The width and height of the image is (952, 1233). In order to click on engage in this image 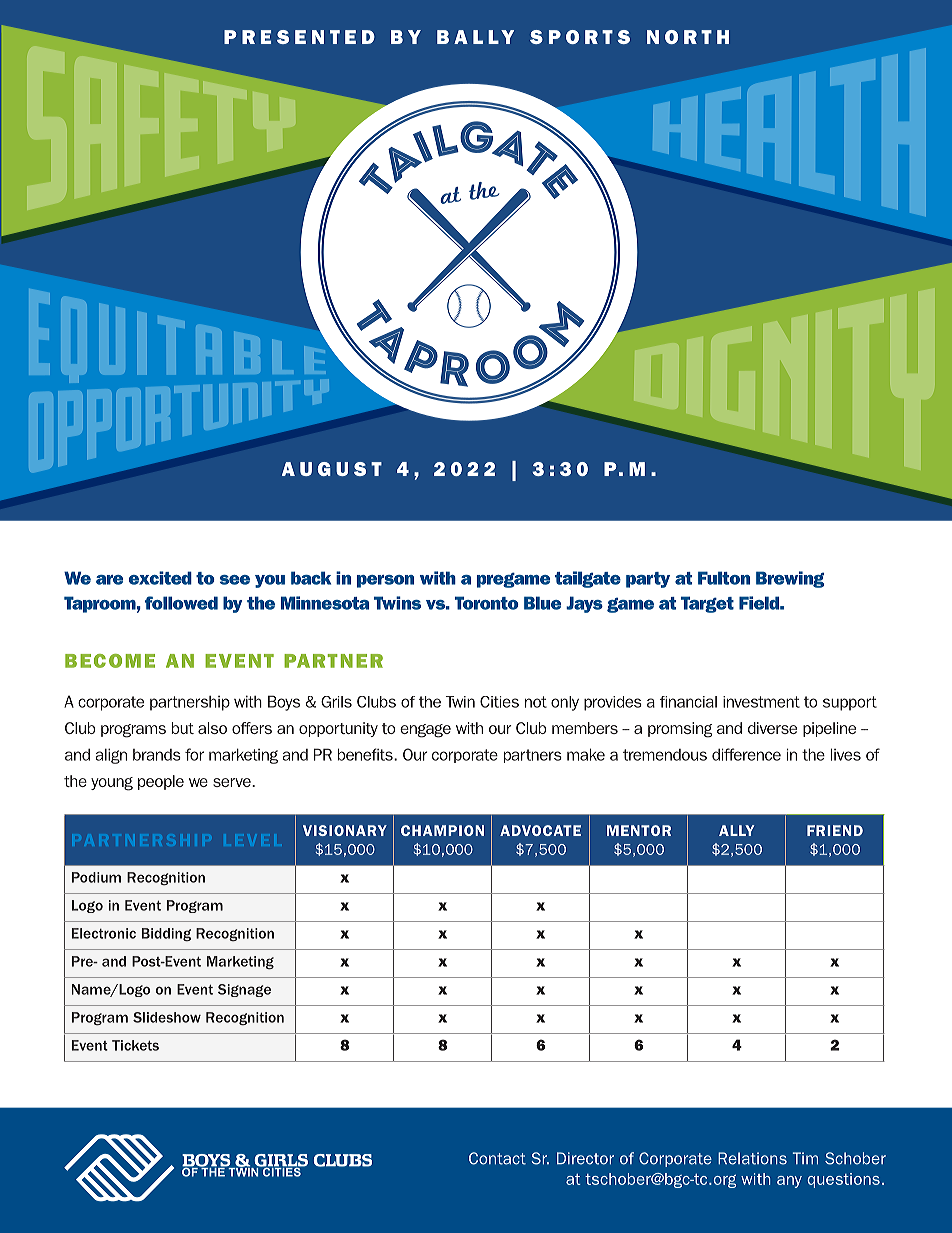, I will do `click(425, 731)`.
